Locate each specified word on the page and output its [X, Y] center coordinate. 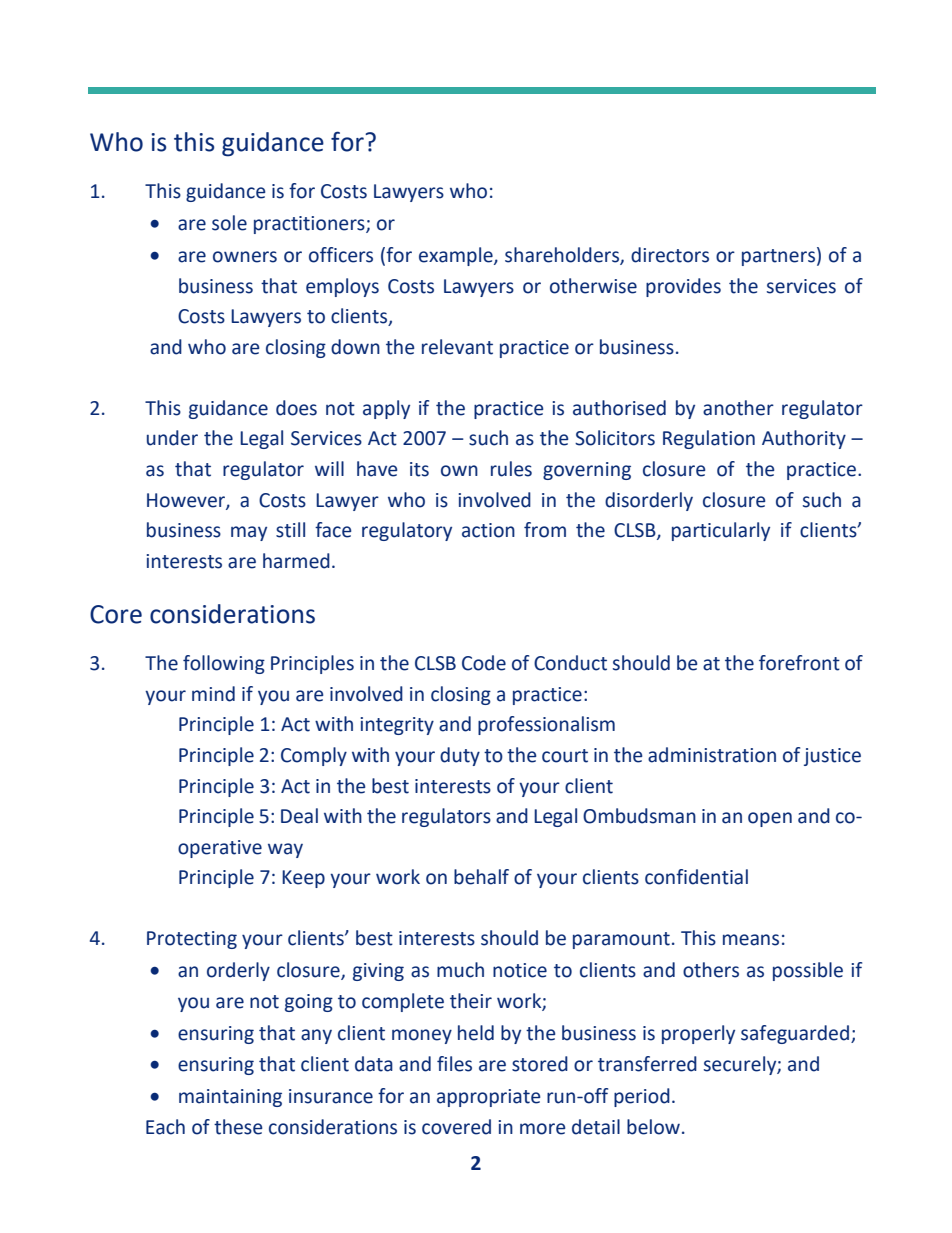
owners [245, 257]
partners [778, 257]
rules [511, 469]
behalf [481, 877]
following [224, 664]
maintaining [230, 1098]
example [457, 256]
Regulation [709, 439]
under [172, 438]
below [653, 1127]
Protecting [192, 940]
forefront [799, 663]
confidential [696, 877]
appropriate [488, 1098]
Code [484, 663]
